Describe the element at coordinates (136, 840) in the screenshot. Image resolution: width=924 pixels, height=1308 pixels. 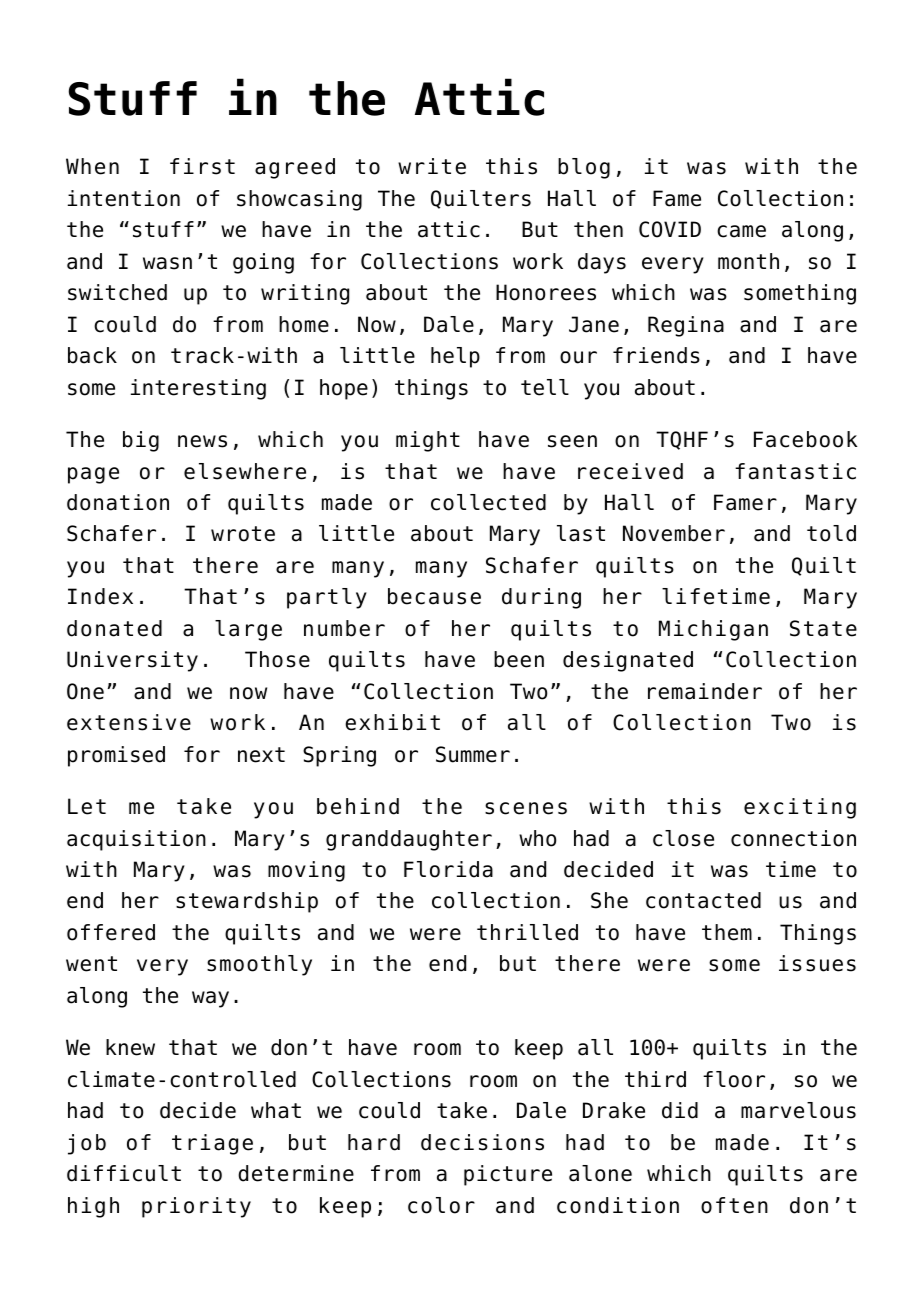
I see `acquisition` at that location.
